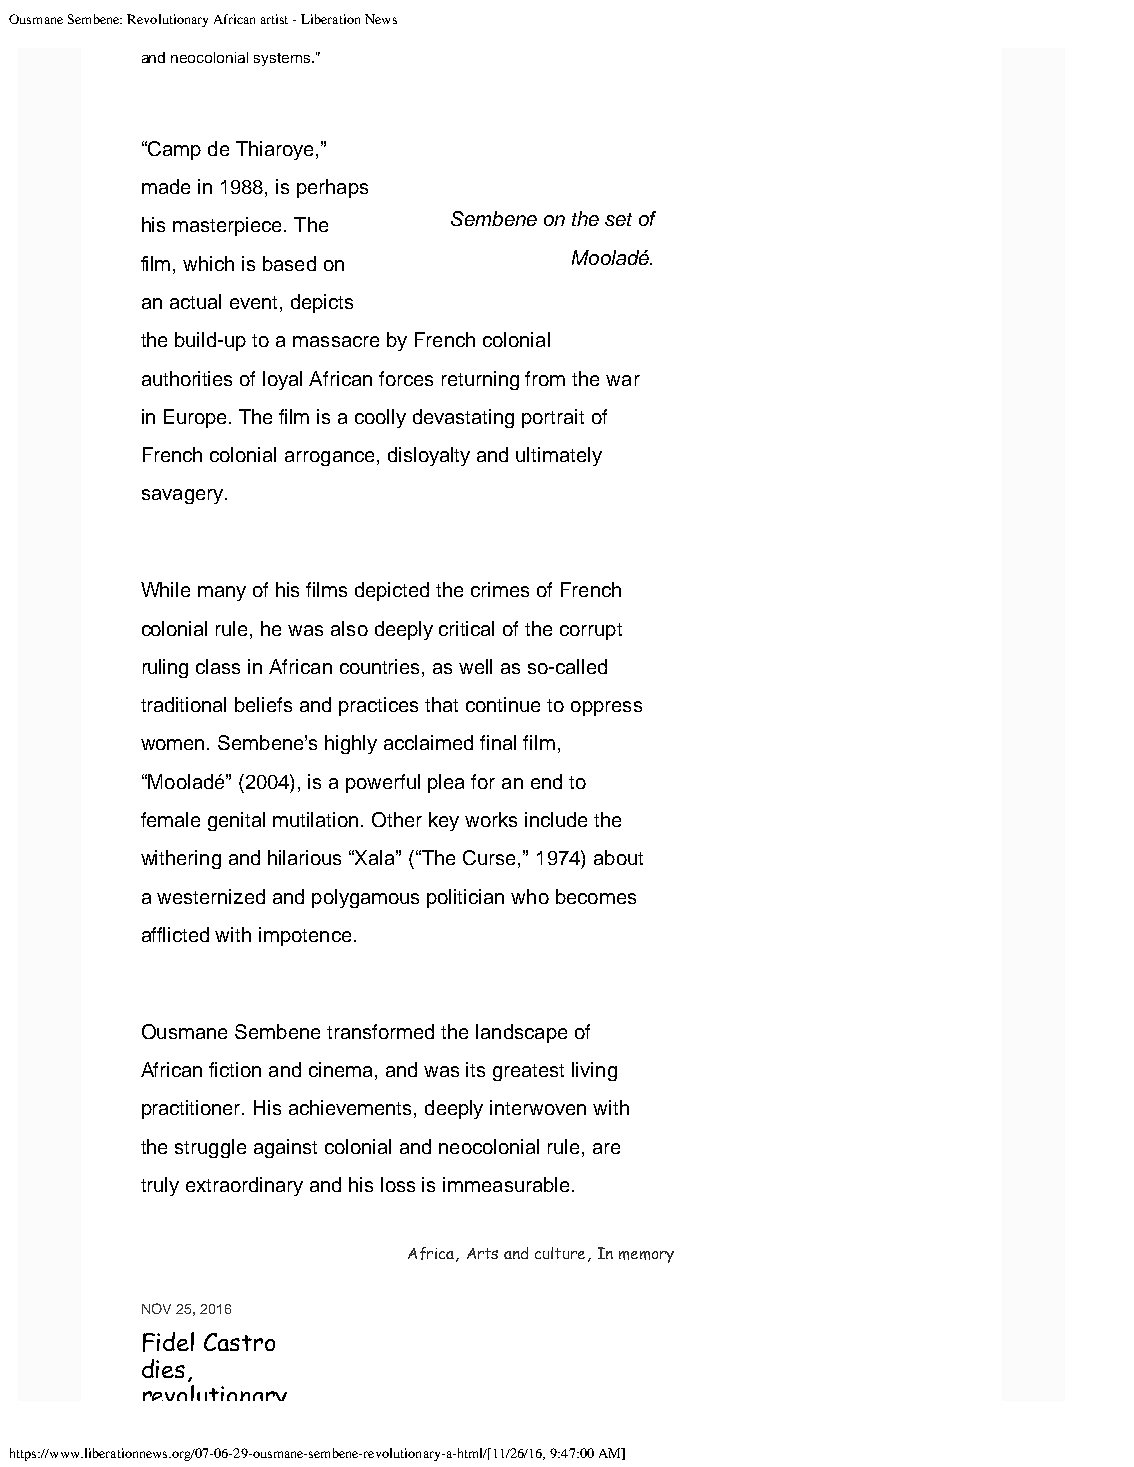  What do you see at coordinates (365, 898) in the image?
I see `polygamous` at bounding box center [365, 898].
